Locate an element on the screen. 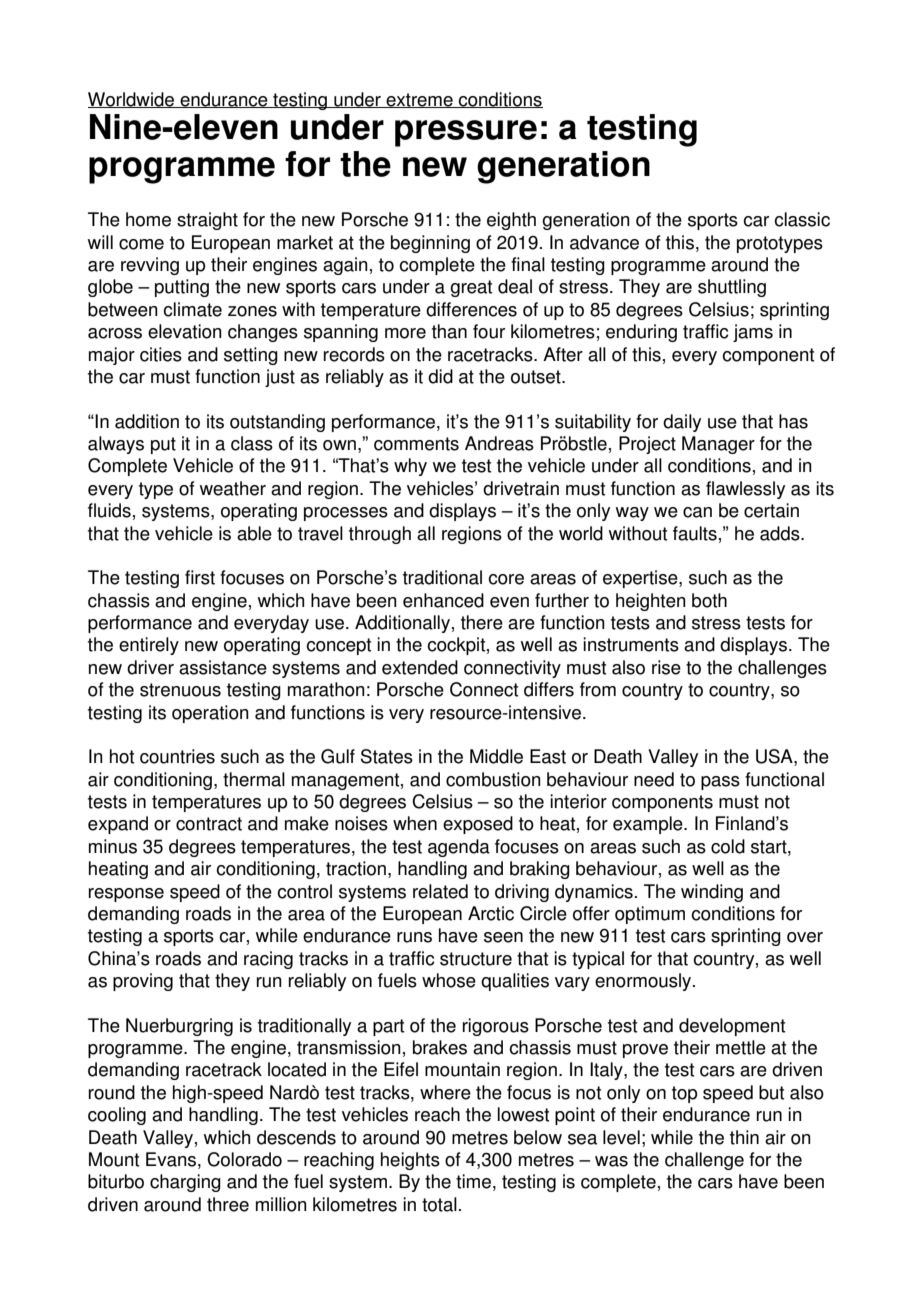 The height and width of the screenshot is (1308, 924). time is located at coordinates (473, 1181).
